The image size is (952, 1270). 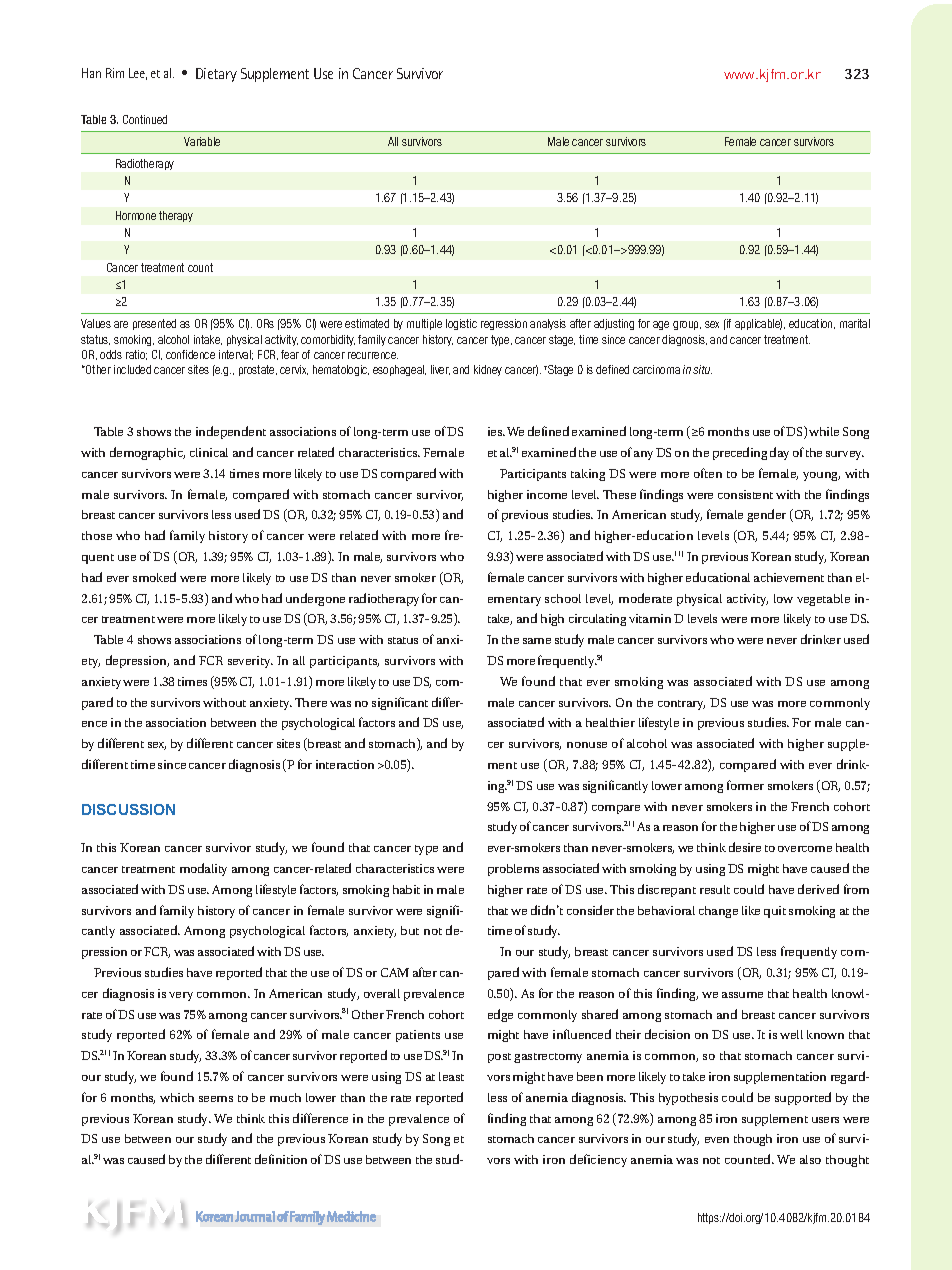 What do you see at coordinates (687, 325) in the screenshot?
I see `group` at bounding box center [687, 325].
